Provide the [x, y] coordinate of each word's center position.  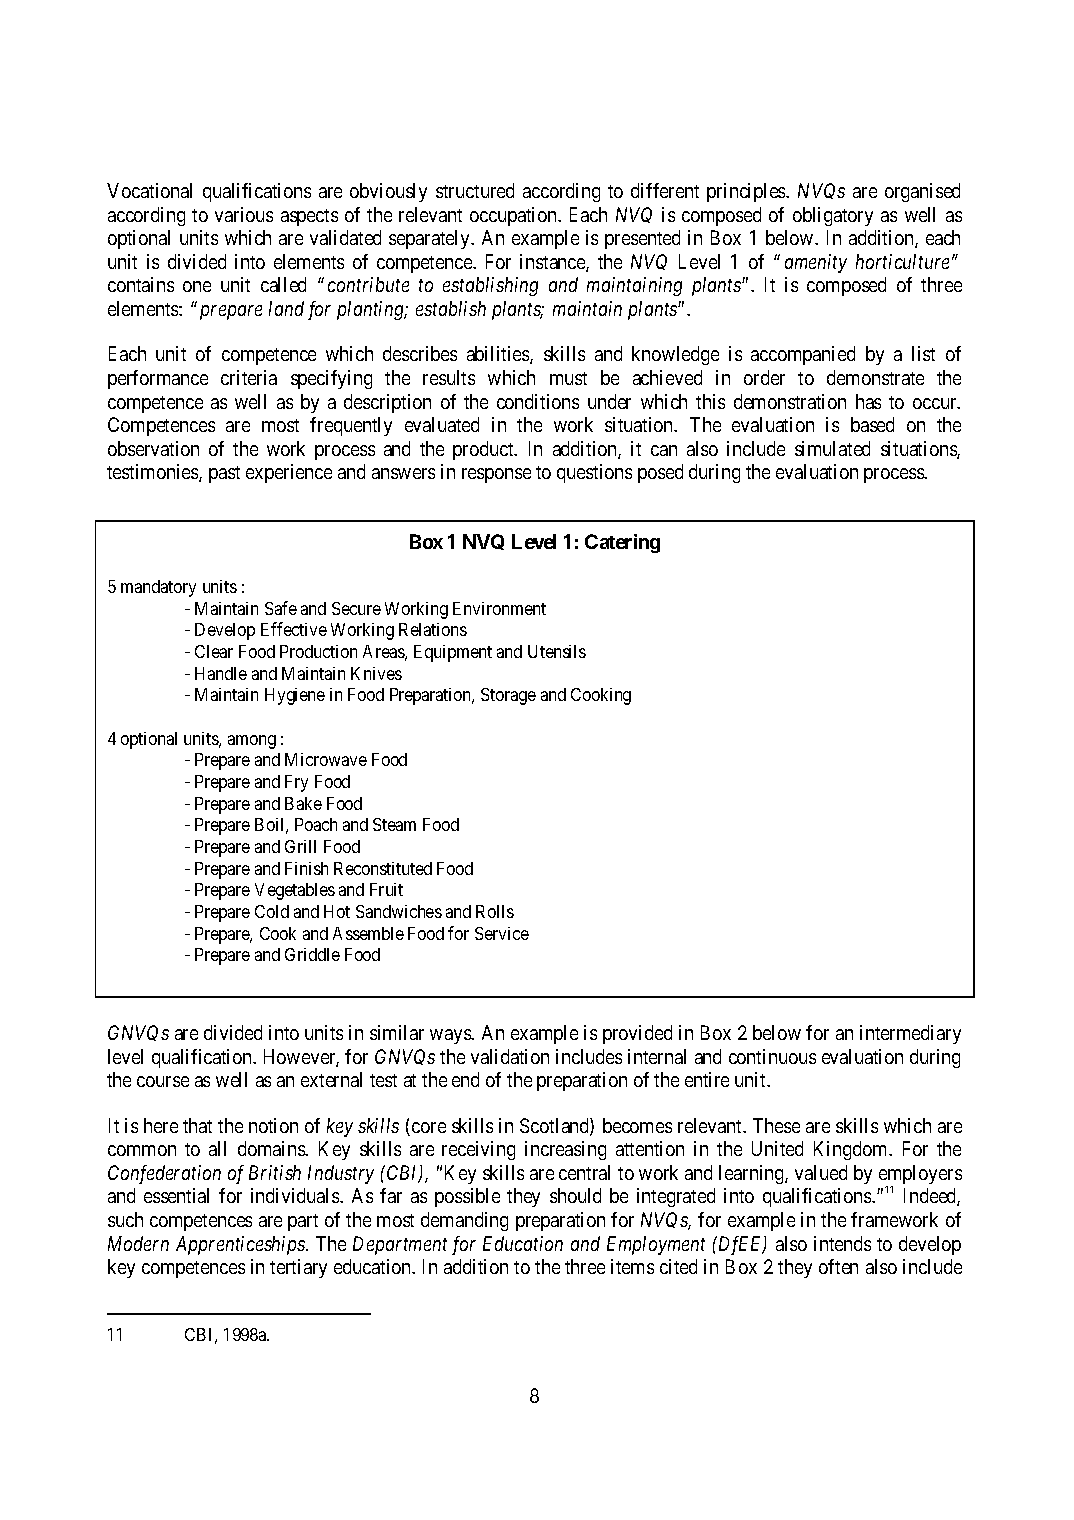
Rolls [495, 911]
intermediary [910, 1034]
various [244, 214]
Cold [272, 911]
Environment [499, 608]
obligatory [833, 216]
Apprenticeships [241, 1245]
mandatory [158, 588]
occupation [514, 216]
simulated [832, 448]
